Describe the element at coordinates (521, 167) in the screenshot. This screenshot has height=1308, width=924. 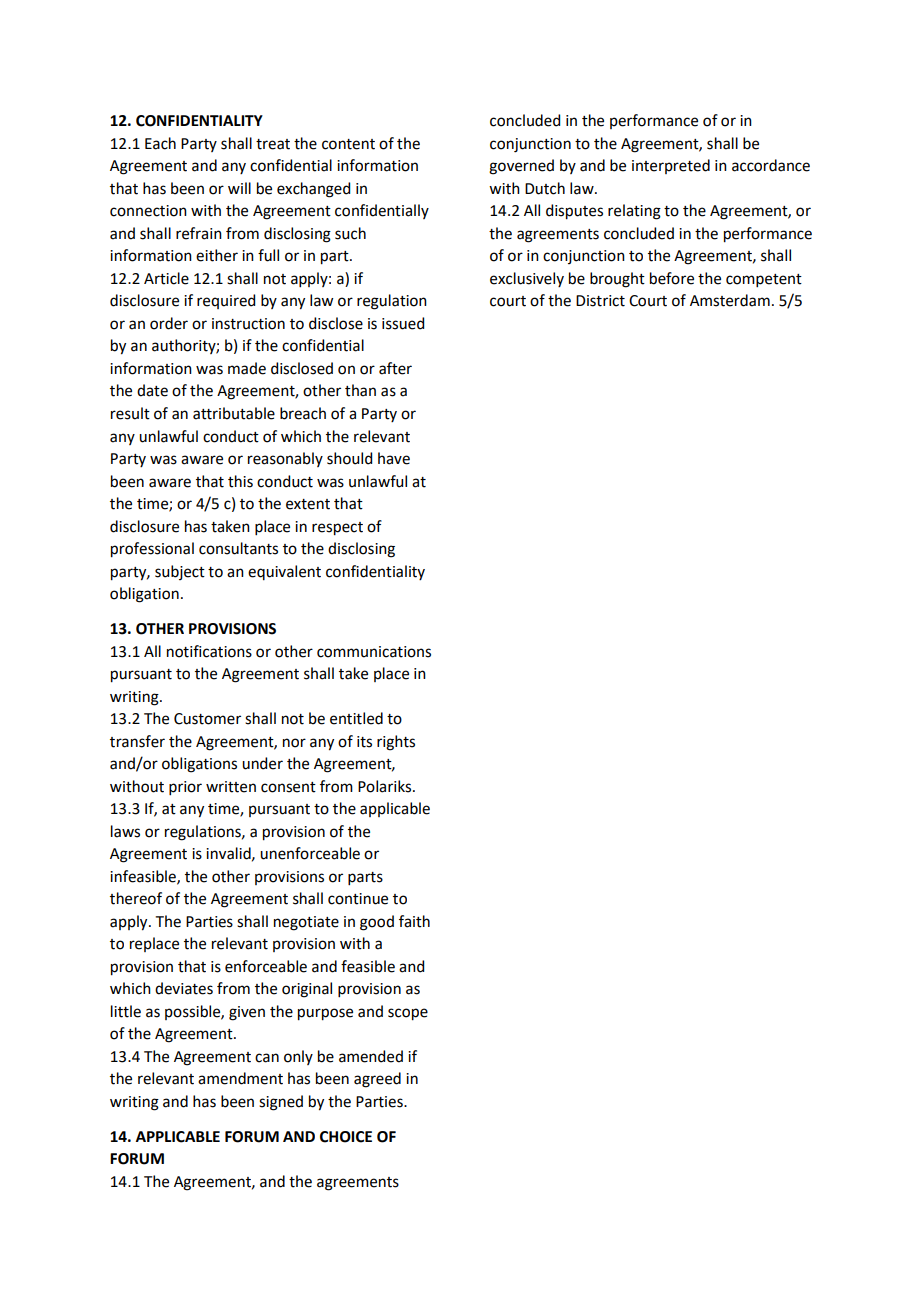
I see `governed` at that location.
